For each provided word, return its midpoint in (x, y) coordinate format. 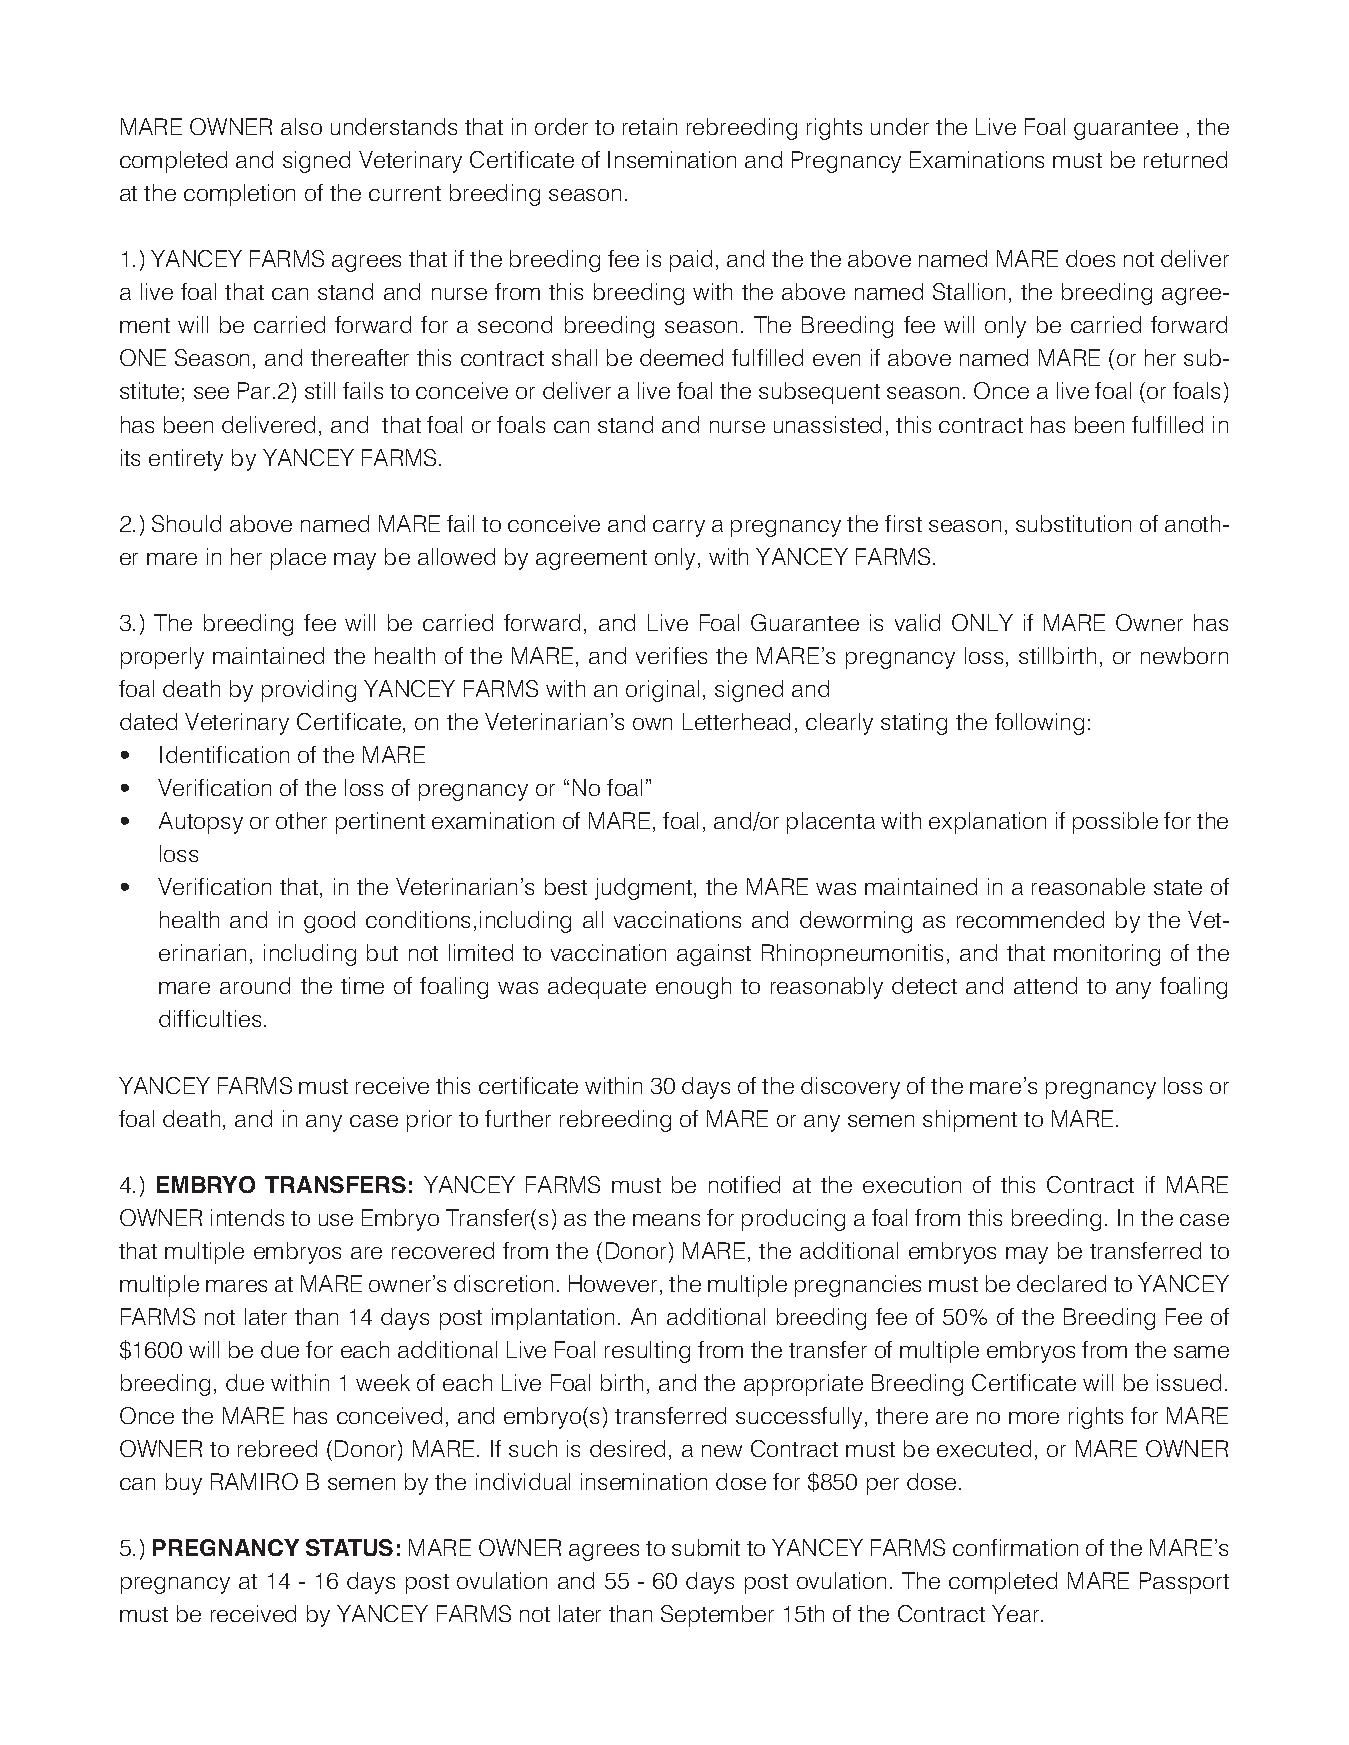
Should (186, 523)
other (301, 820)
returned (1185, 159)
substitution (1073, 523)
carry (679, 528)
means (666, 1220)
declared (1061, 1283)
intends (247, 1217)
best (566, 886)
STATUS (349, 1547)
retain (650, 126)
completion (239, 195)
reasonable (1088, 886)
